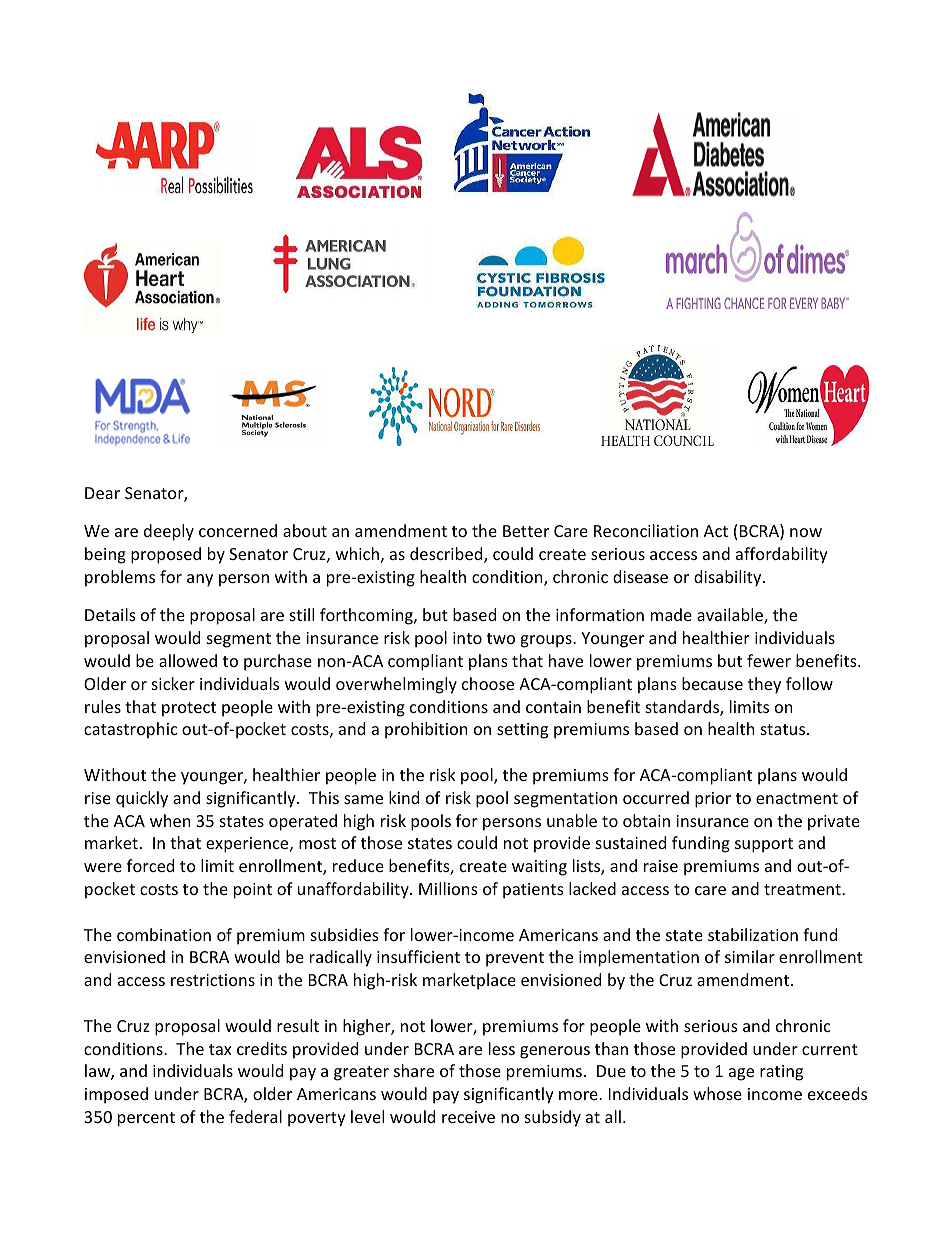  What do you see at coordinates (146, 1119) in the screenshot?
I see `percent` at bounding box center [146, 1119].
